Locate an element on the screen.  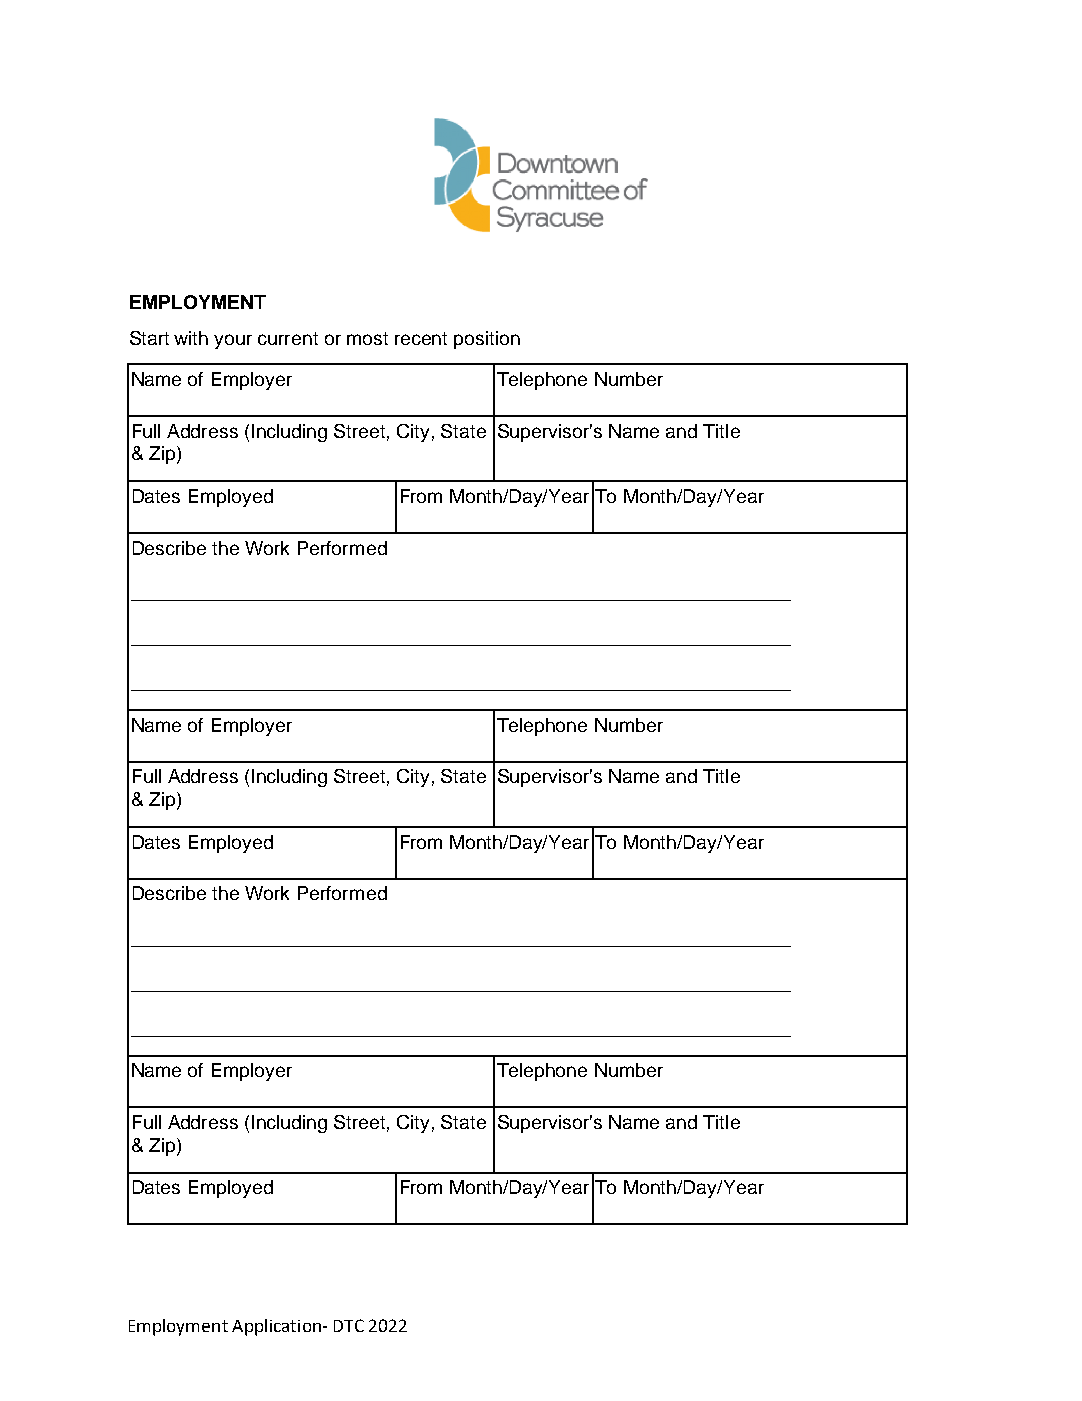
most is located at coordinates (367, 338).
